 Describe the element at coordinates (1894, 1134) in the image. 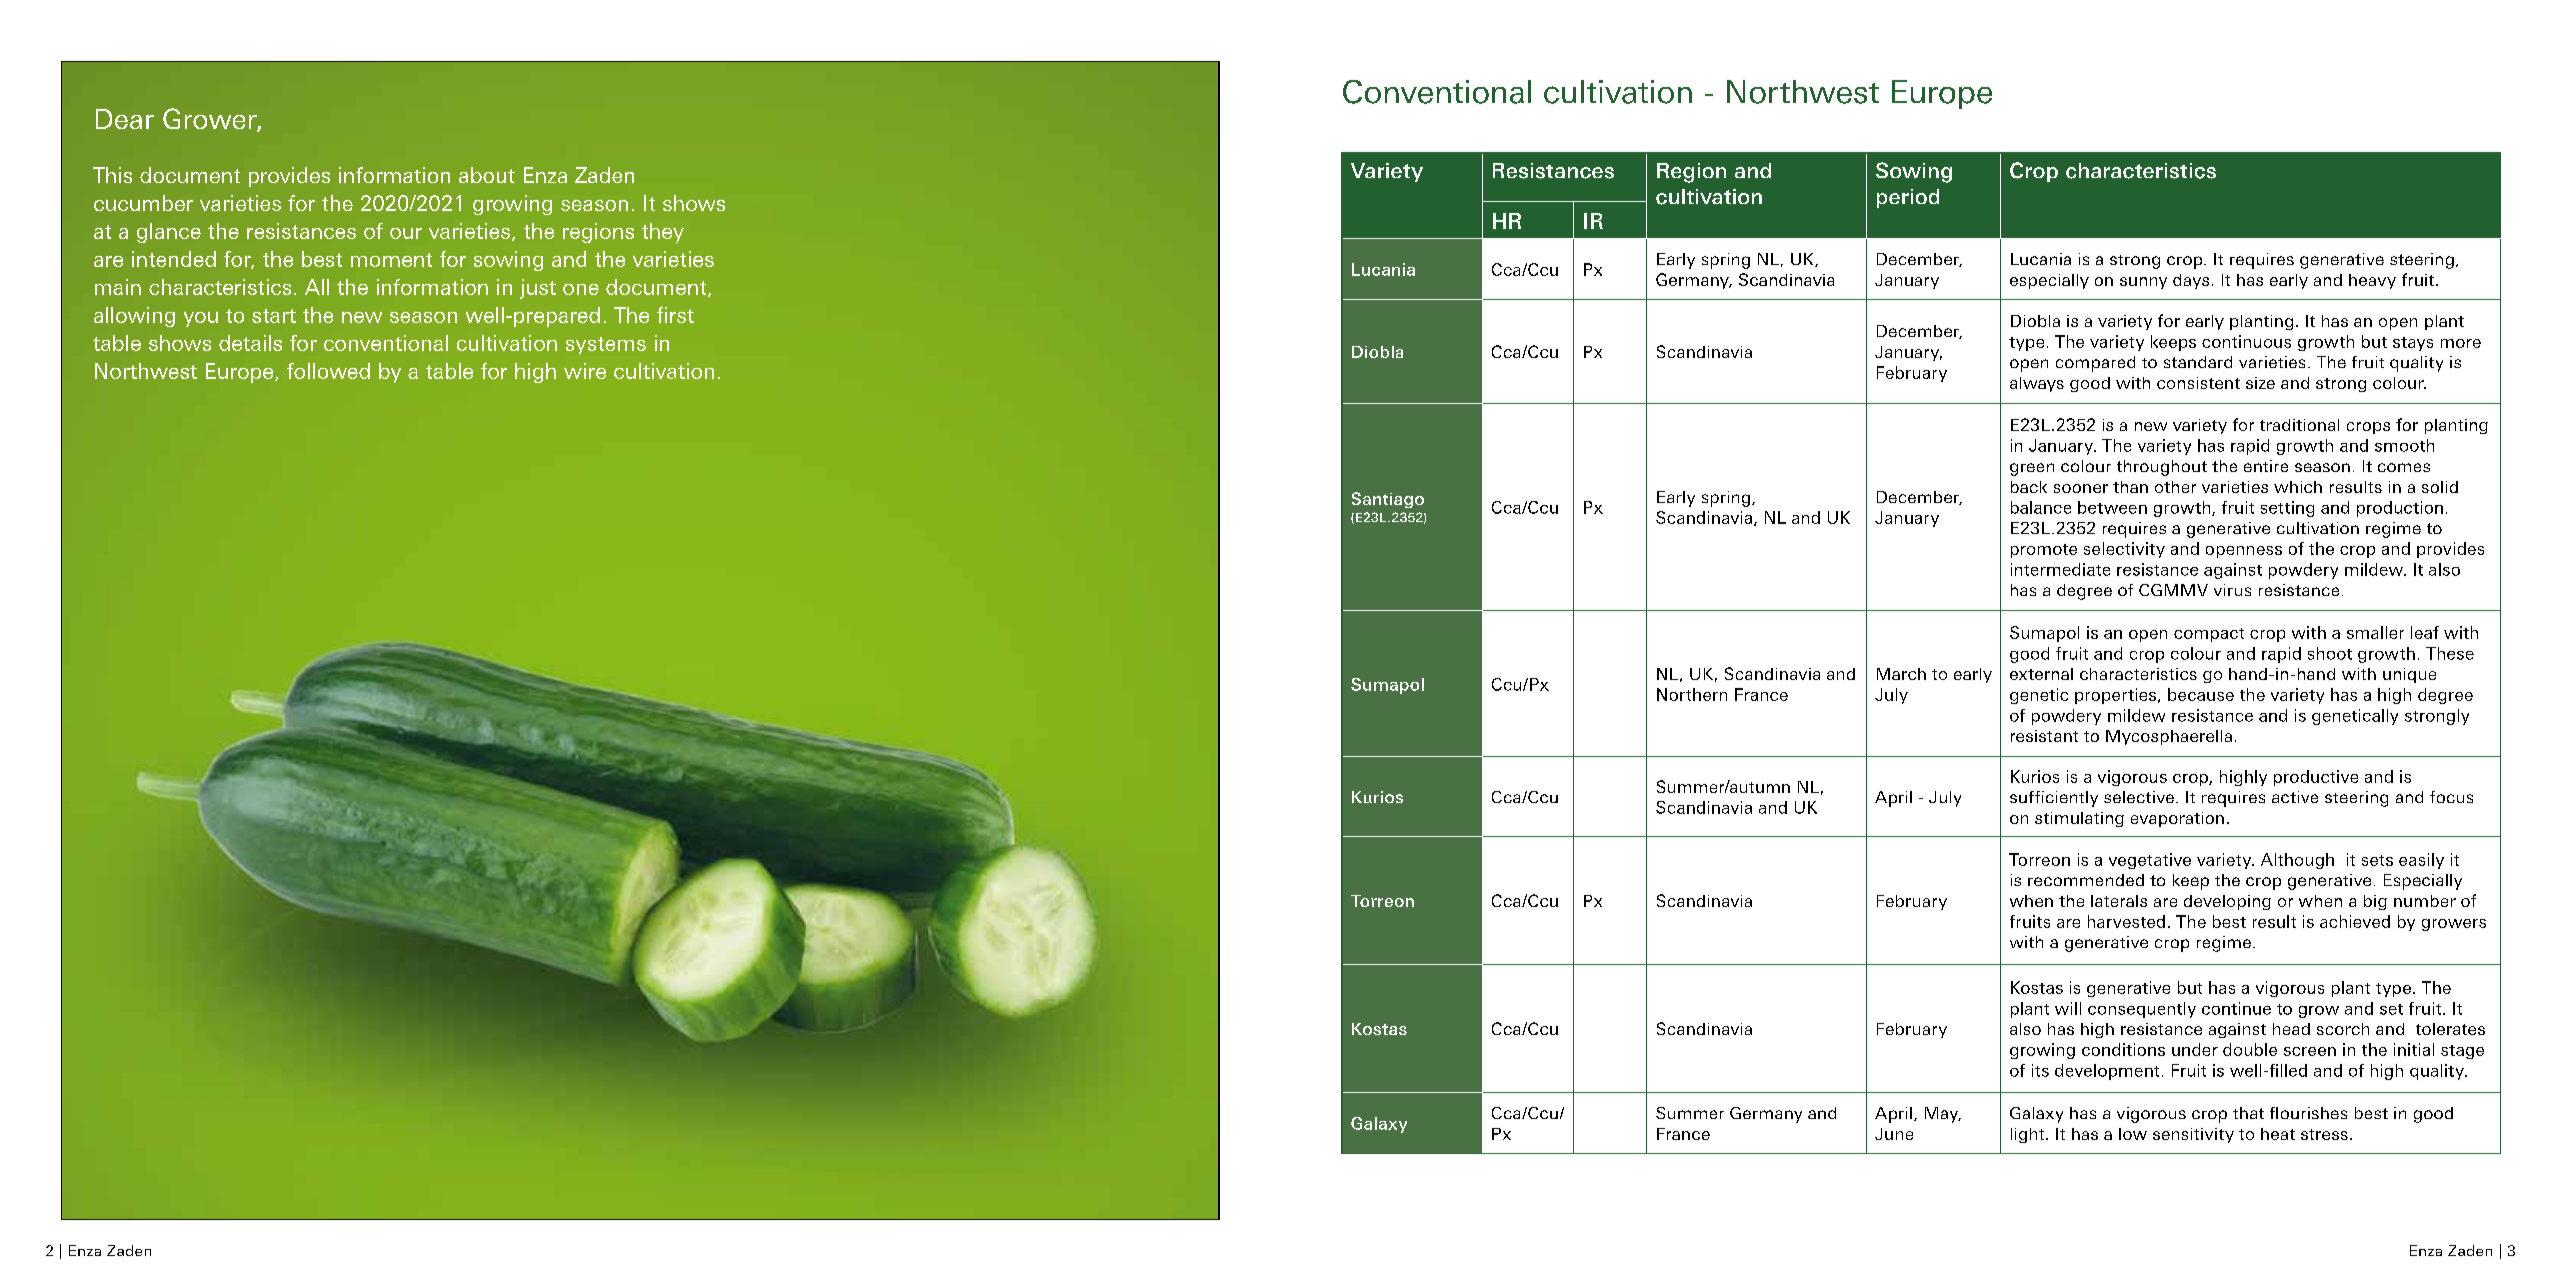

I see `June` at that location.
